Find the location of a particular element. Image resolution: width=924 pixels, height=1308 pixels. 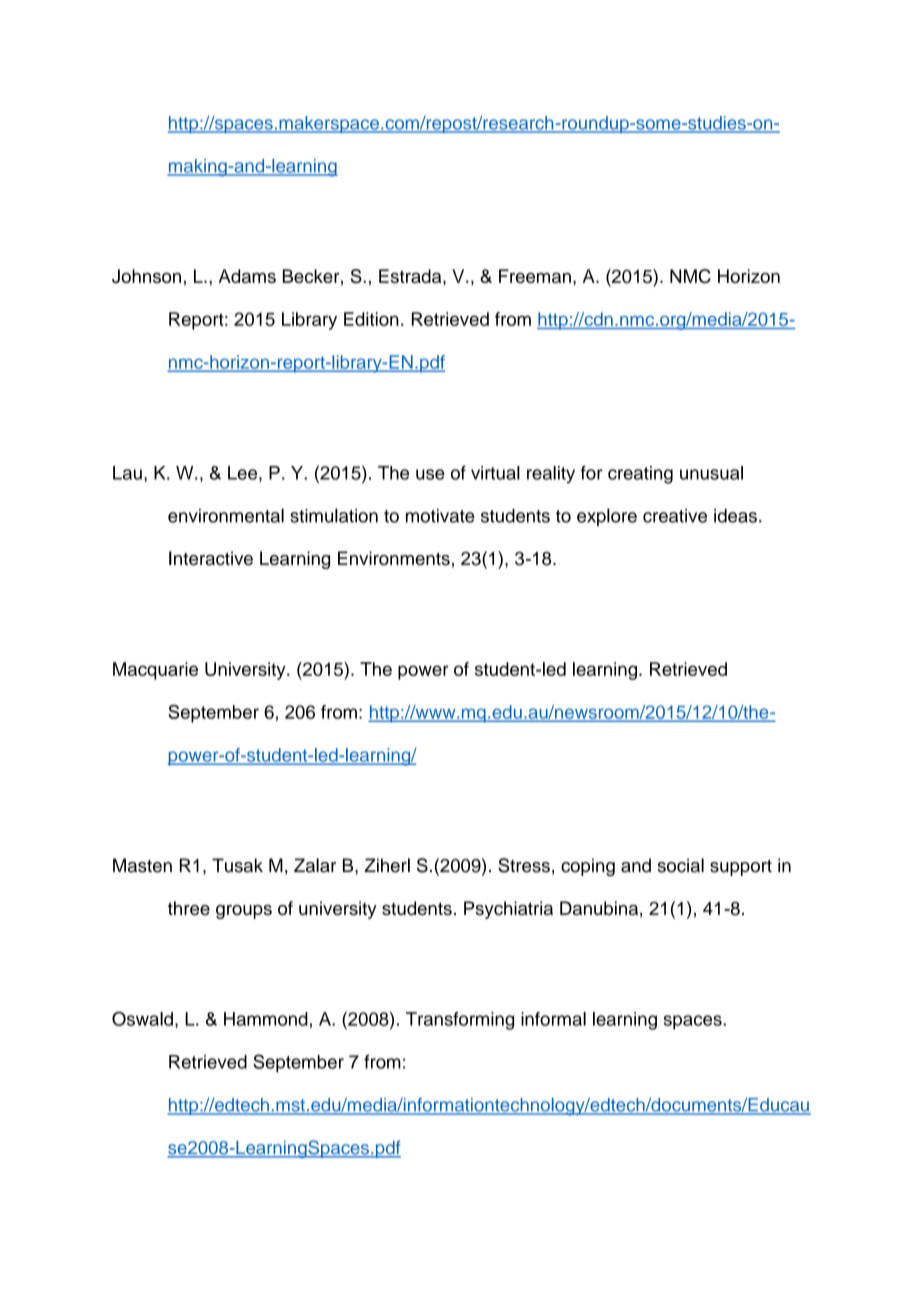

Freeman is located at coordinates (535, 276).
